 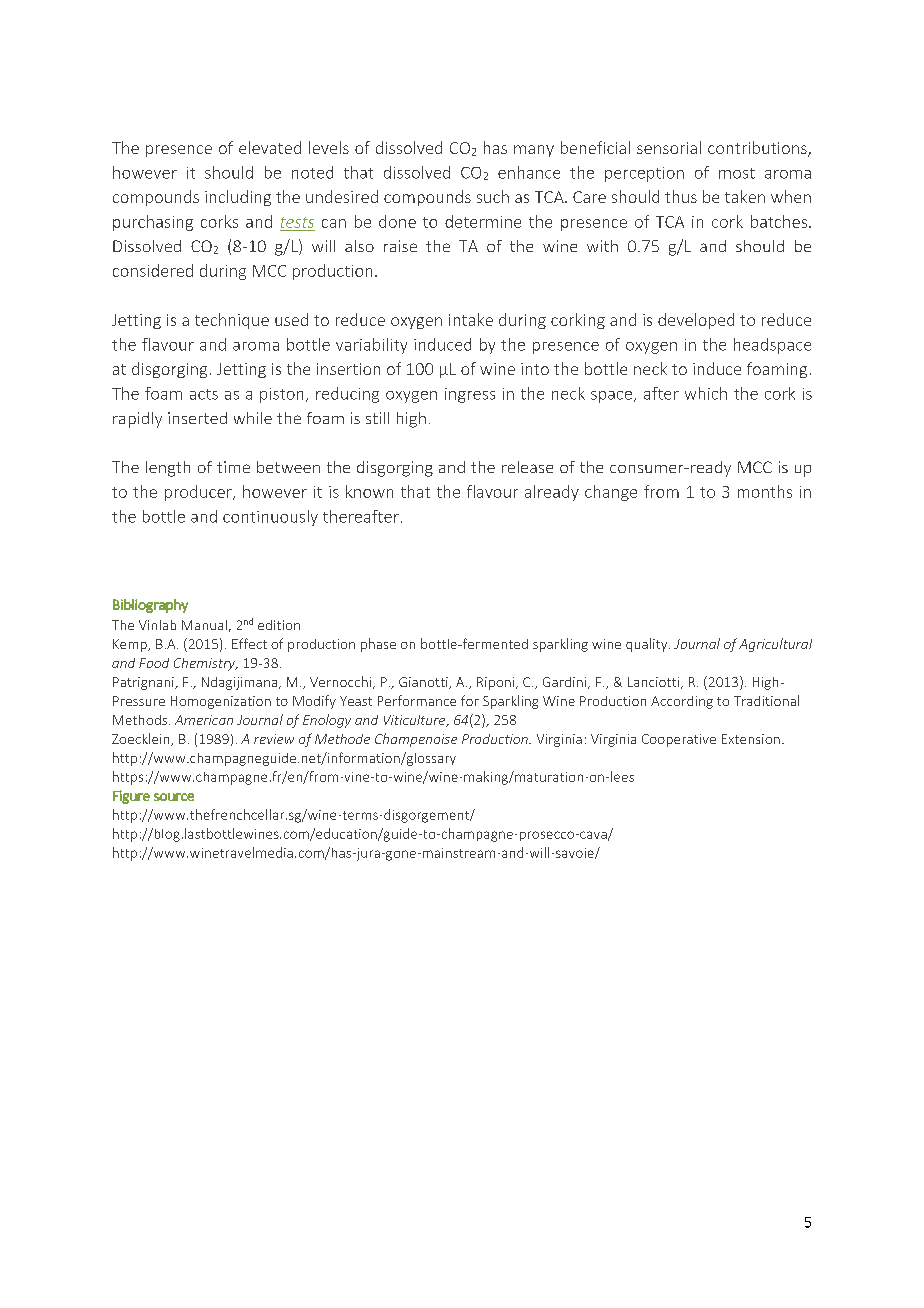 I want to click on Agricultural, so click(x=775, y=645).
